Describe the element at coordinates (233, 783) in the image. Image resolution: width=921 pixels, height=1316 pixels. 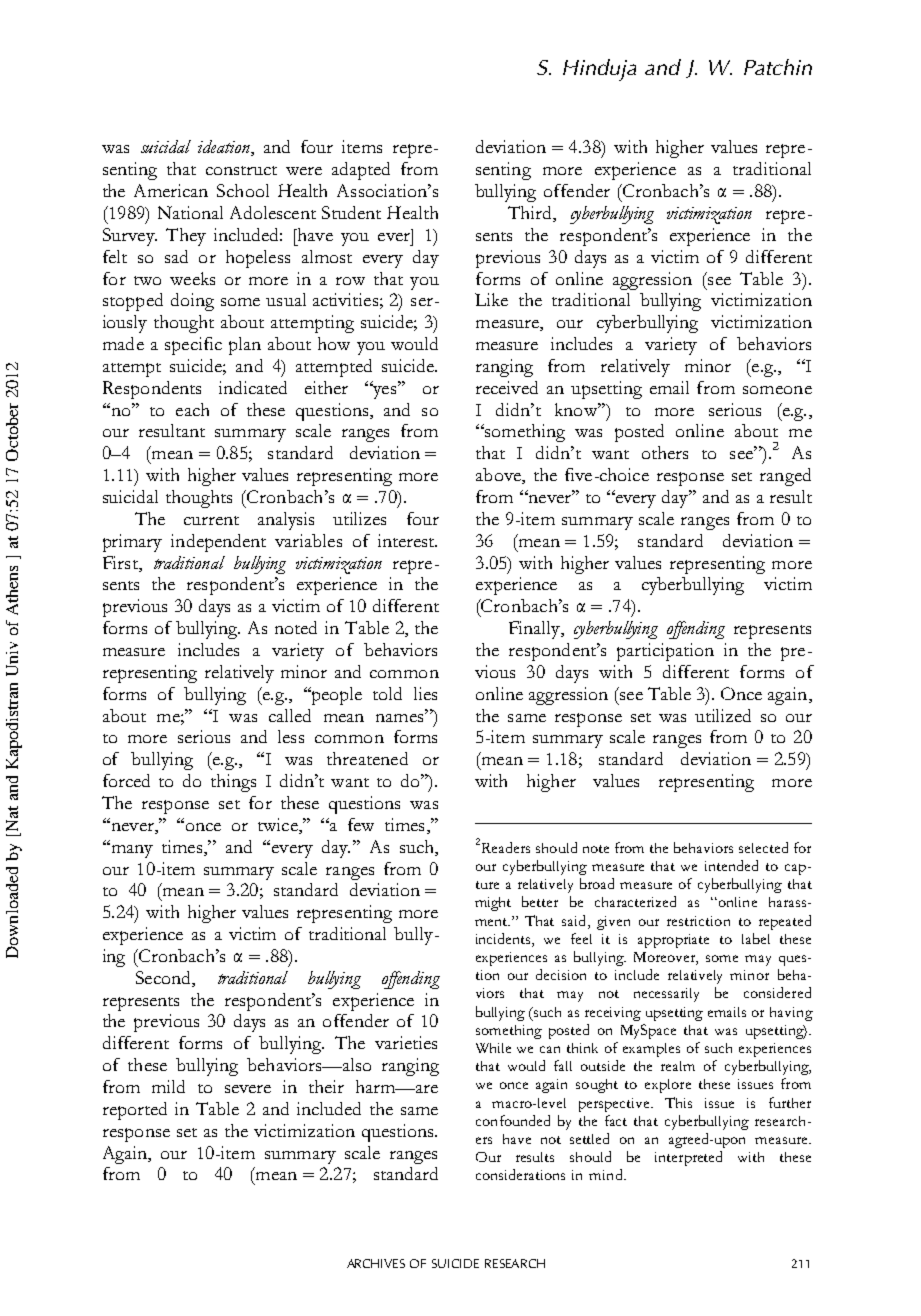
I see `things` at that location.
